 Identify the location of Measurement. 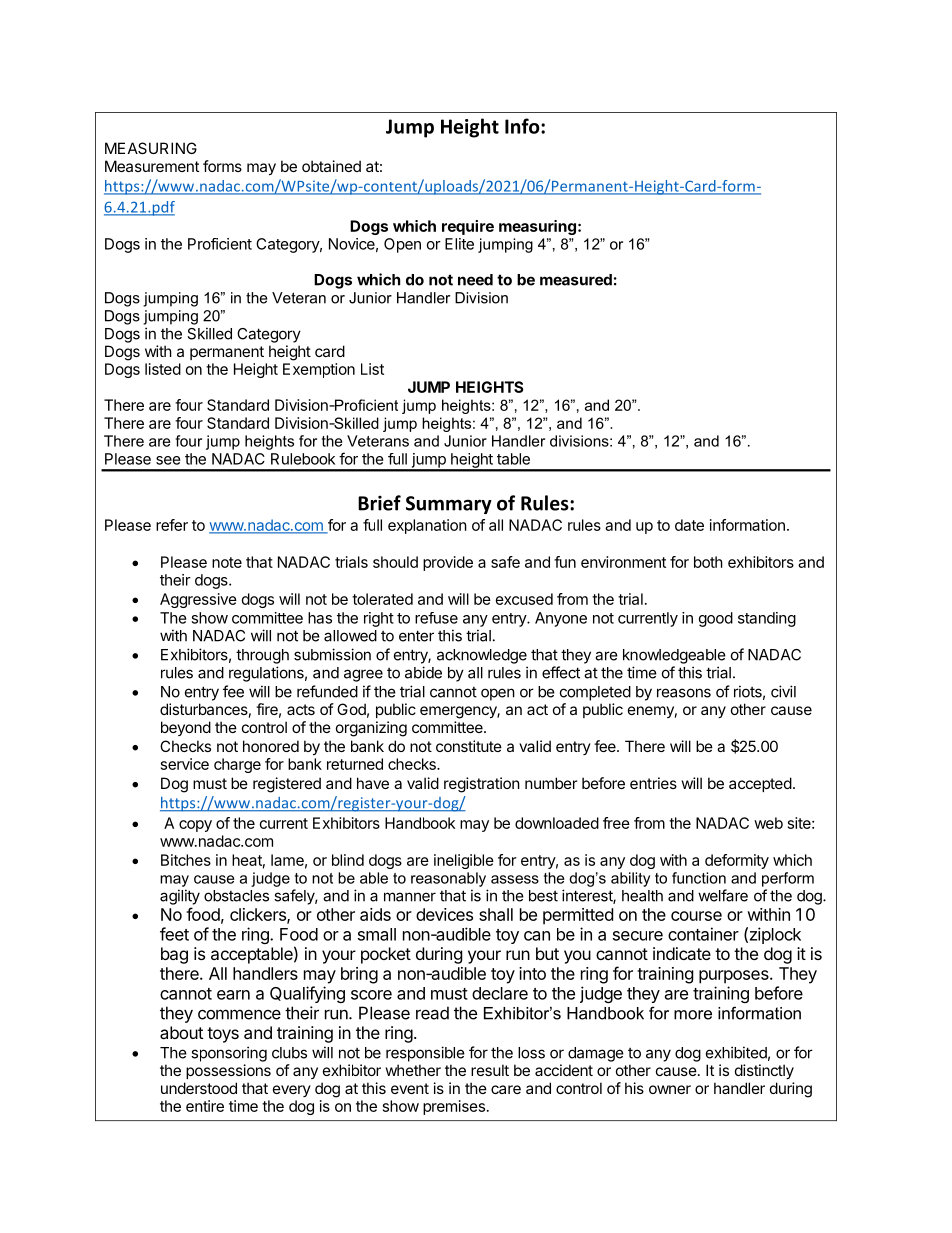
(152, 166).
